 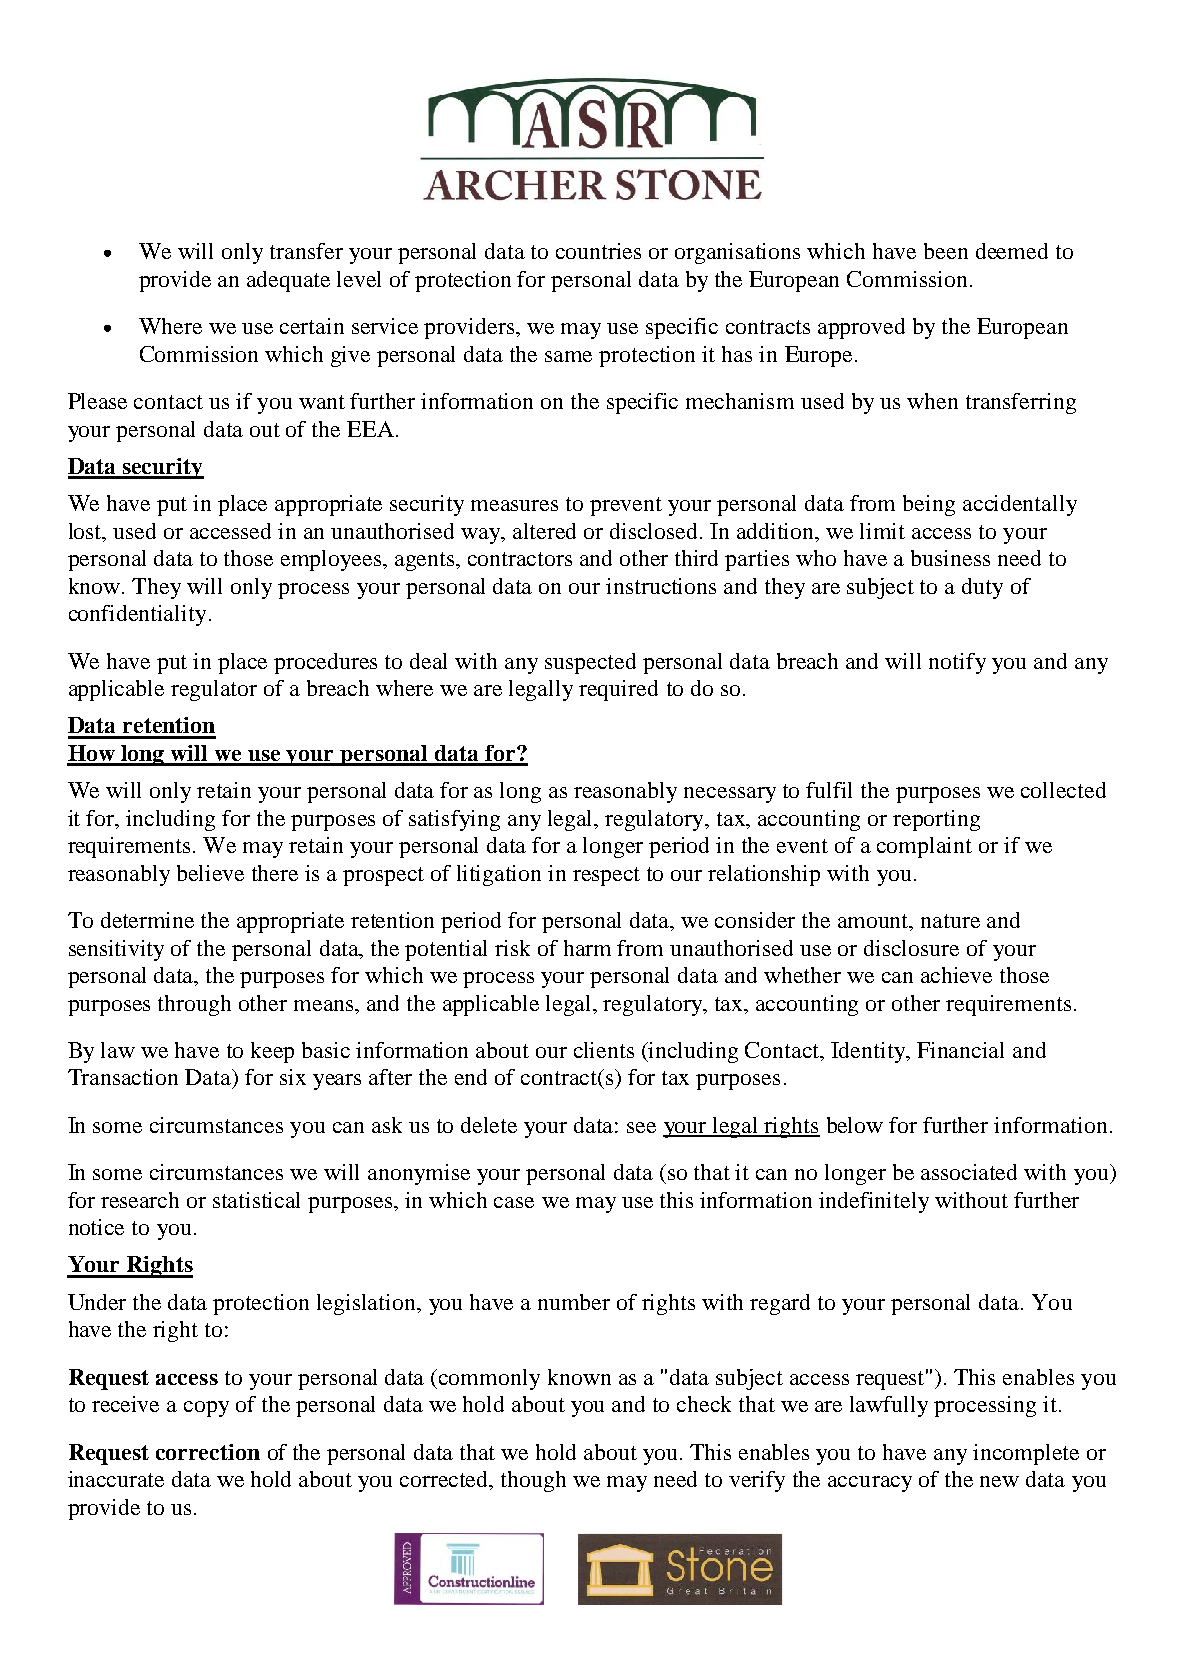 I want to click on believe, so click(x=210, y=873).
